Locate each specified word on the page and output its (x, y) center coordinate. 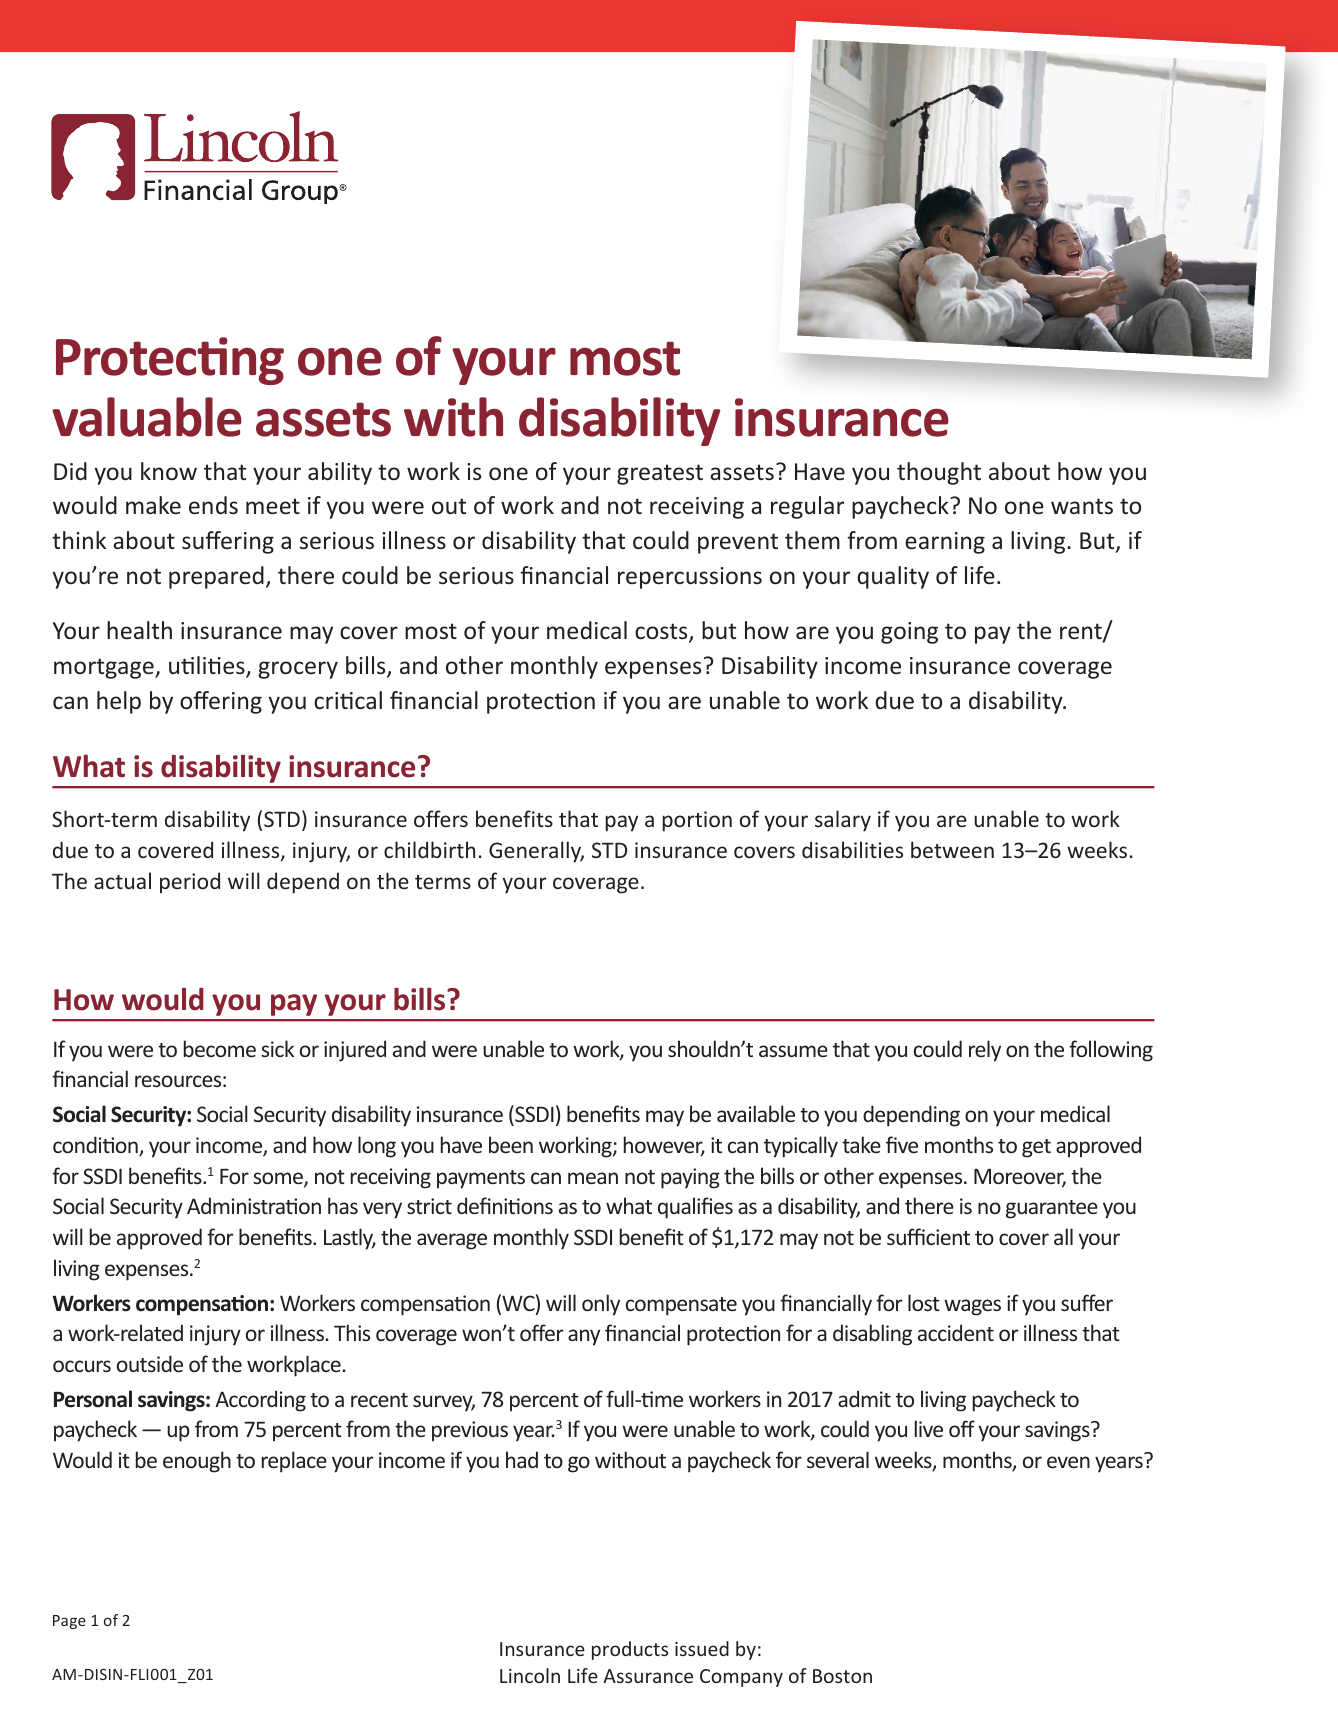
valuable (147, 417)
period (190, 883)
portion (697, 821)
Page (69, 1622)
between (952, 849)
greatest (660, 474)
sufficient (928, 1236)
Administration (254, 1205)
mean (593, 1178)
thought (939, 473)
